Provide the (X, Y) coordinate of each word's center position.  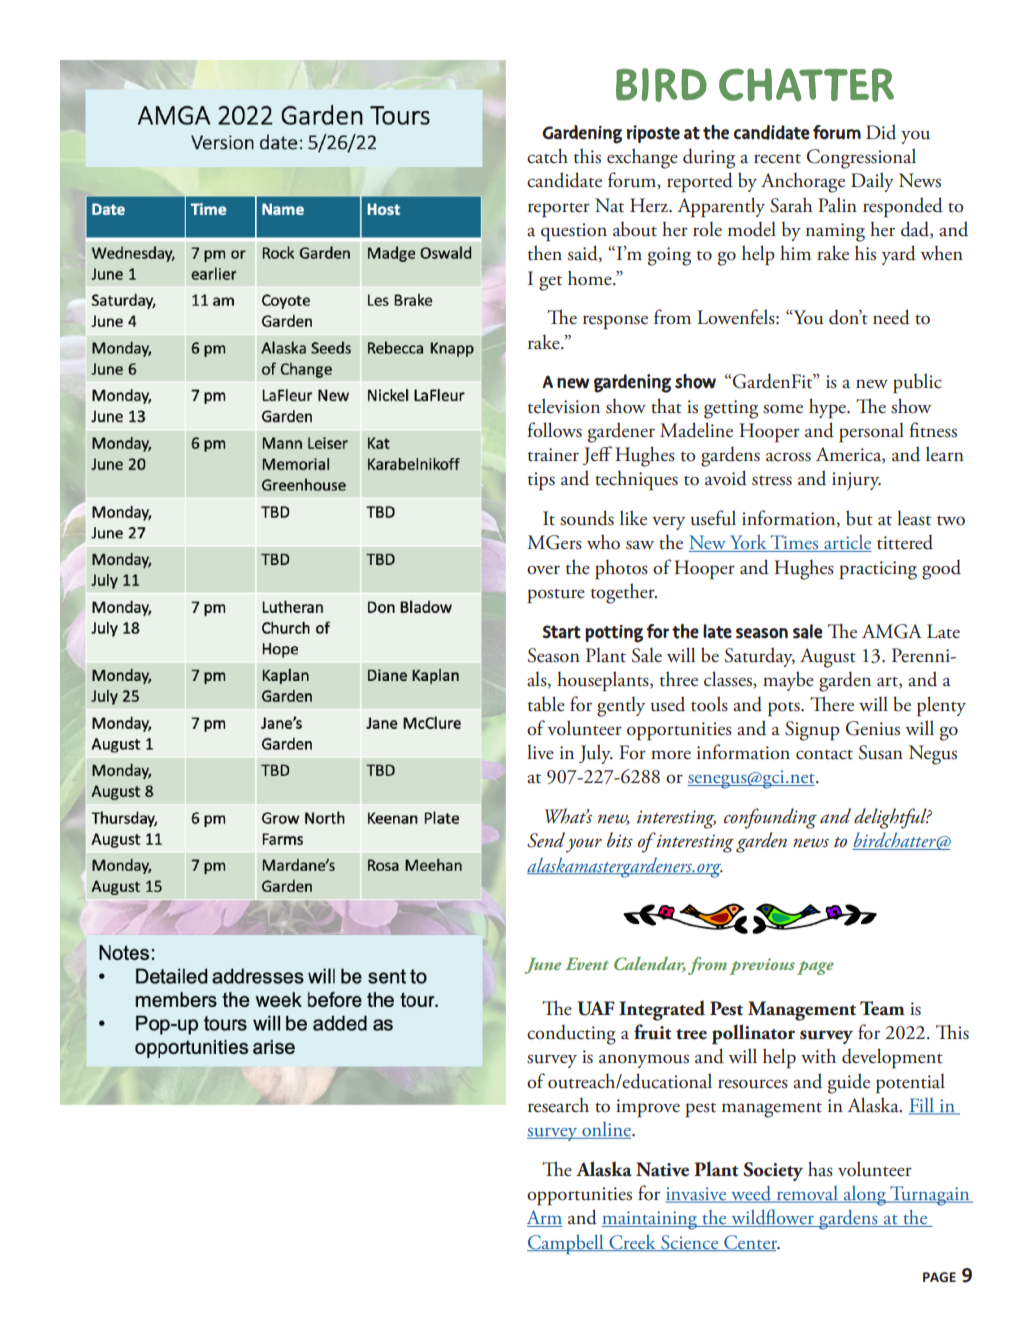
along (865, 1195)
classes (729, 679)
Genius (873, 728)
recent (777, 159)
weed (751, 1194)
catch (547, 156)
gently (621, 706)
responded (903, 207)
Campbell (566, 1244)
